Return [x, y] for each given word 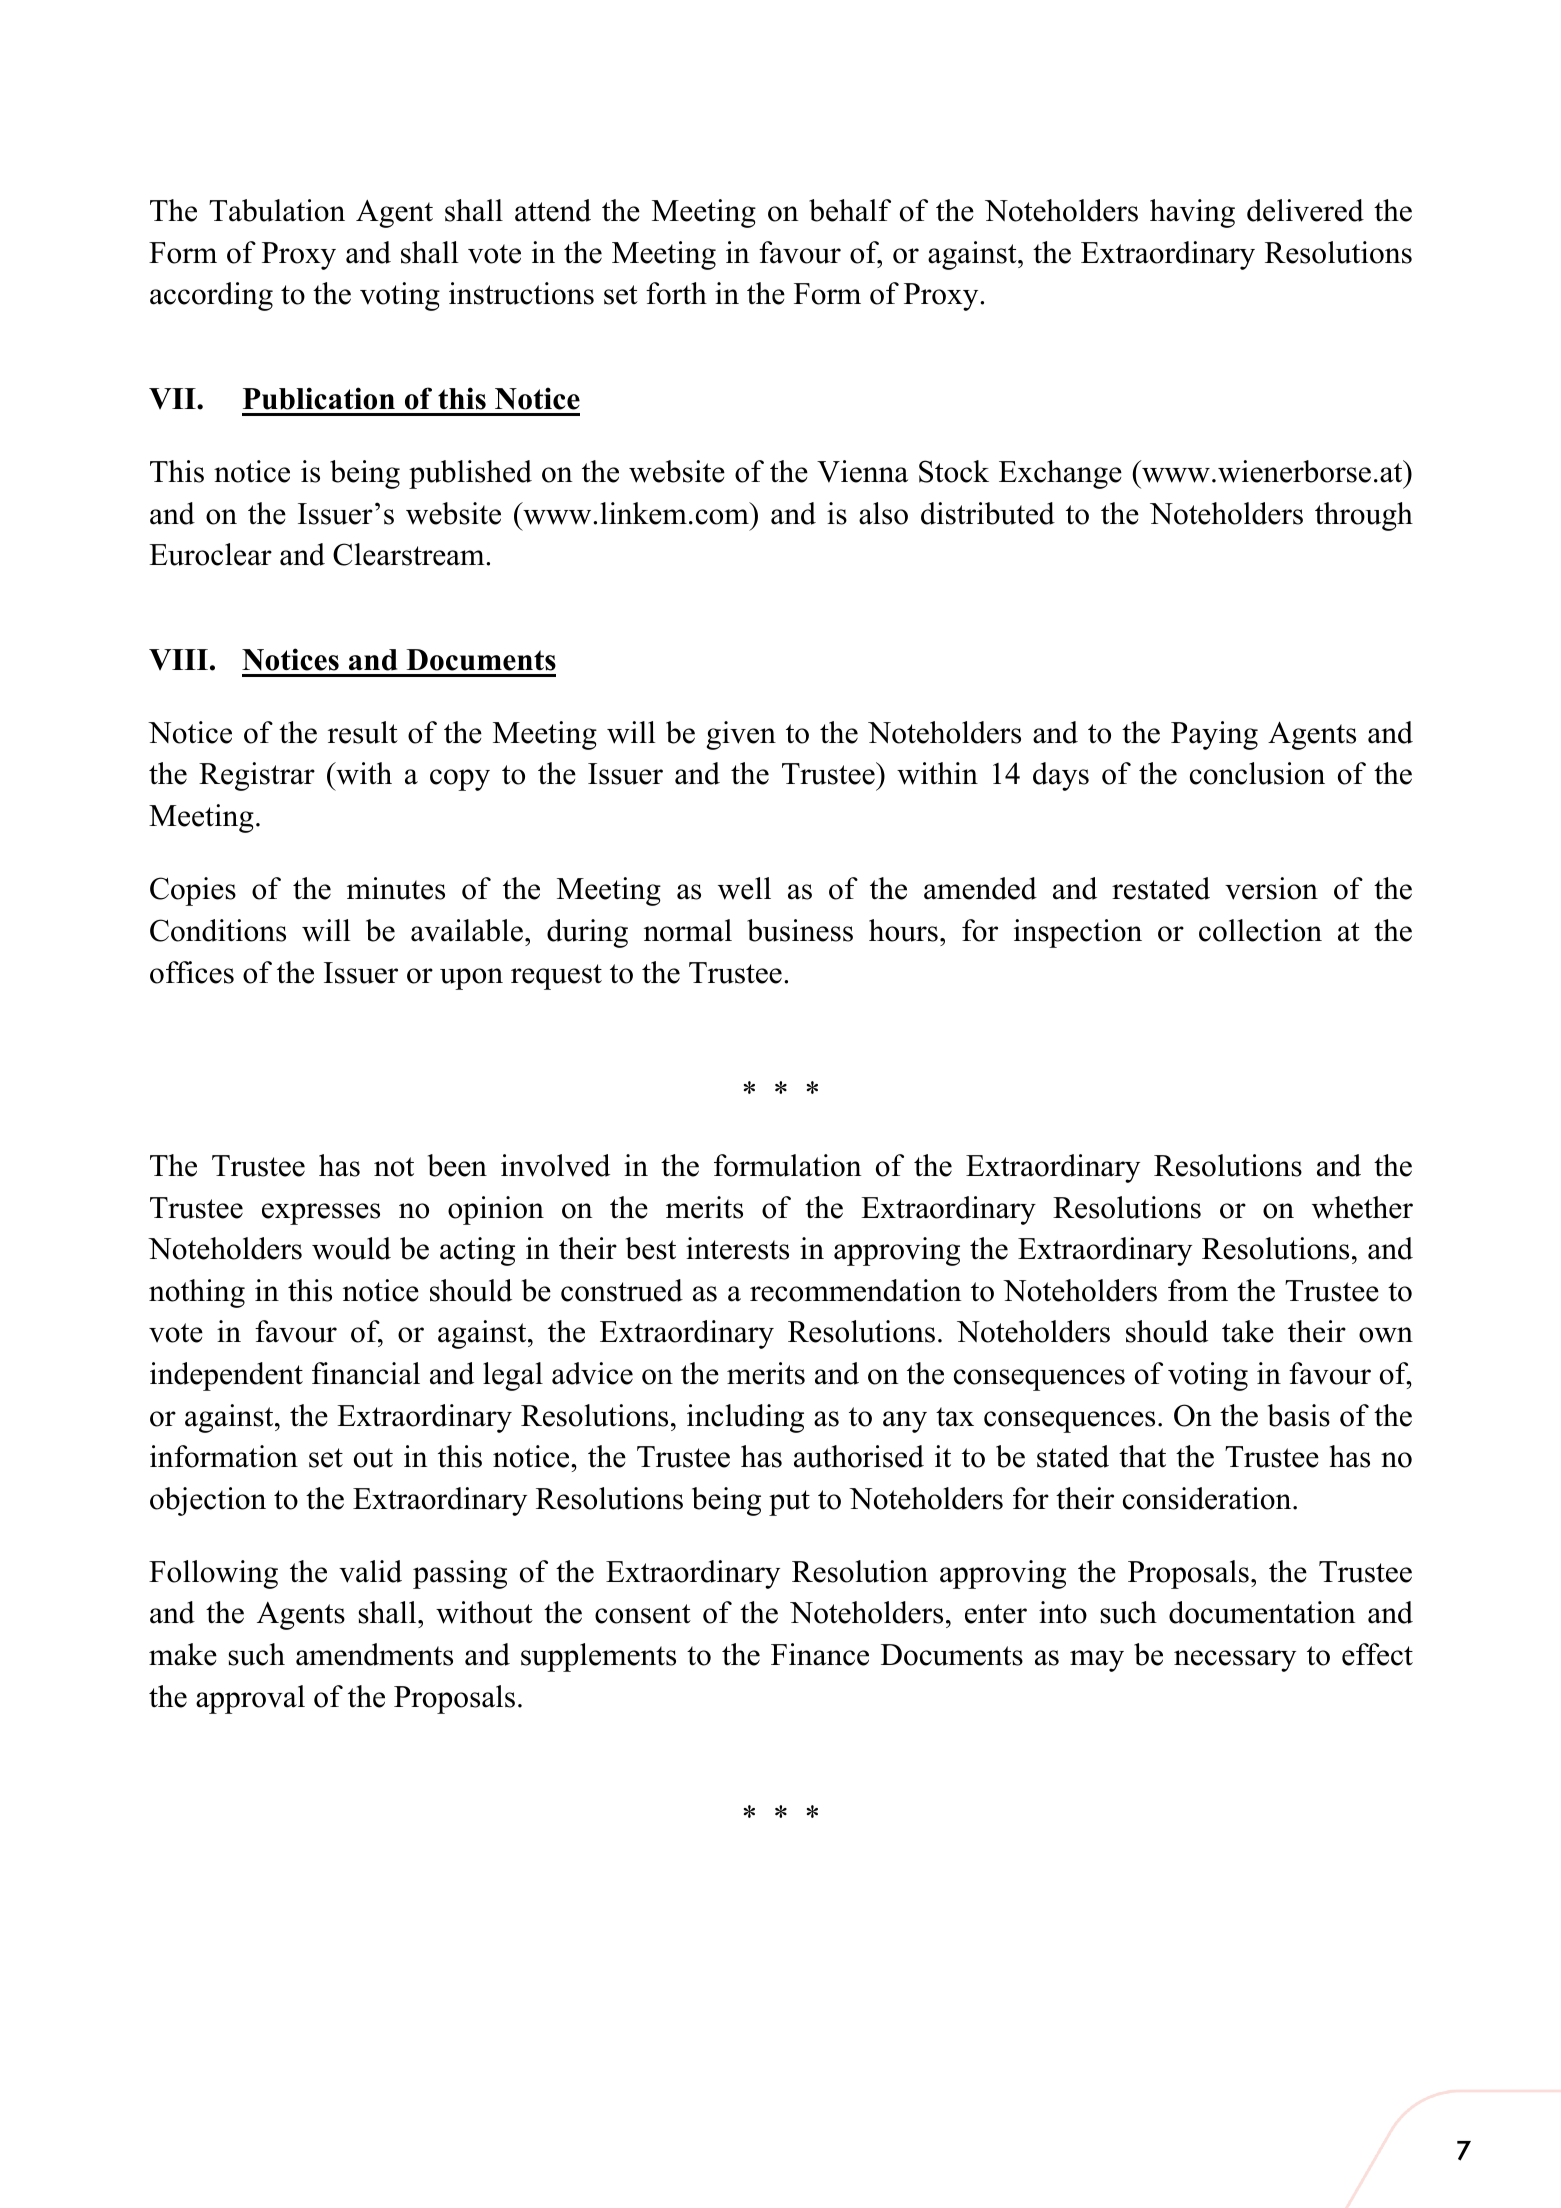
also [883, 513]
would [351, 1248]
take [1248, 1331]
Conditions [218, 930]
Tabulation [277, 210]
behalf [850, 210]
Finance [820, 1654]
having [1192, 213]
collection [1260, 930]
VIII [178, 659]
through [1364, 516]
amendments [374, 1654]
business [800, 930]
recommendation [856, 1290]
